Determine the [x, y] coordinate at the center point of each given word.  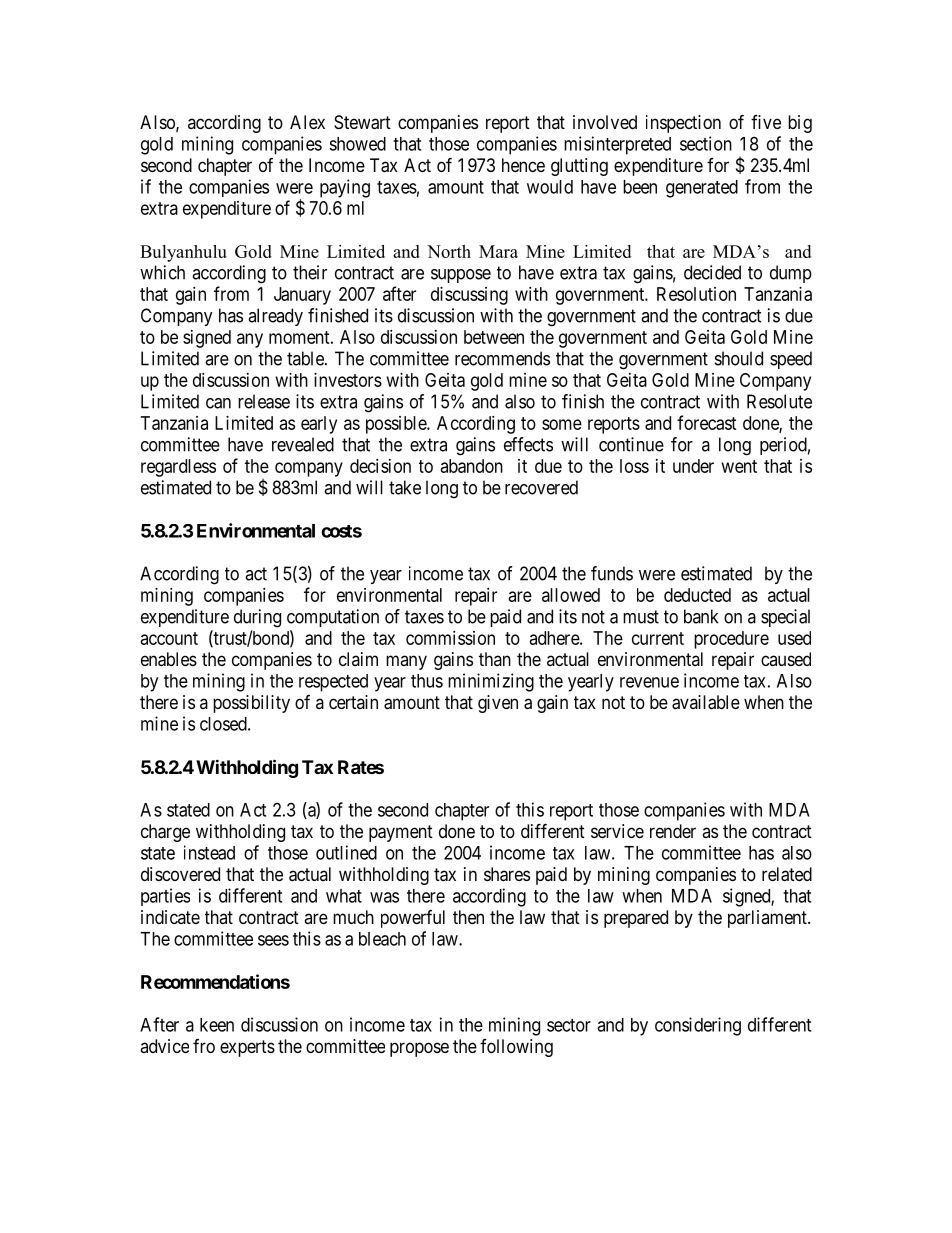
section [706, 143]
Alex [307, 122]
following [516, 1048]
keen [217, 1025]
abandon [472, 466]
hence [523, 165]
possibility [251, 704]
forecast [707, 422]
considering [698, 1026]
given [498, 704]
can [218, 403]
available [706, 702]
